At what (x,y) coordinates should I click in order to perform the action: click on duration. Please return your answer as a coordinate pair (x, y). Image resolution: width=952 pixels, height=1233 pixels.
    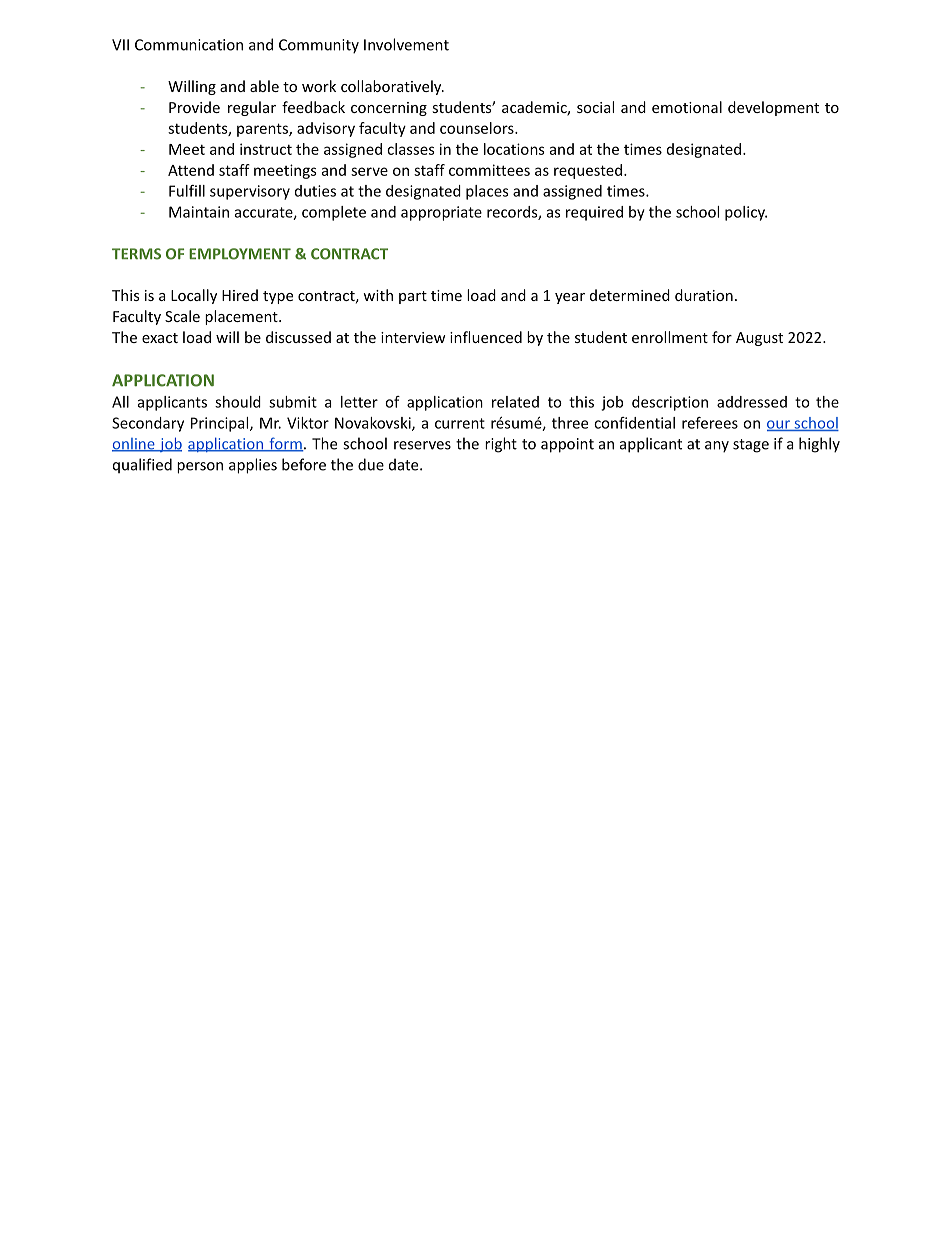
    Looking at the image, I should click on (704, 295).
